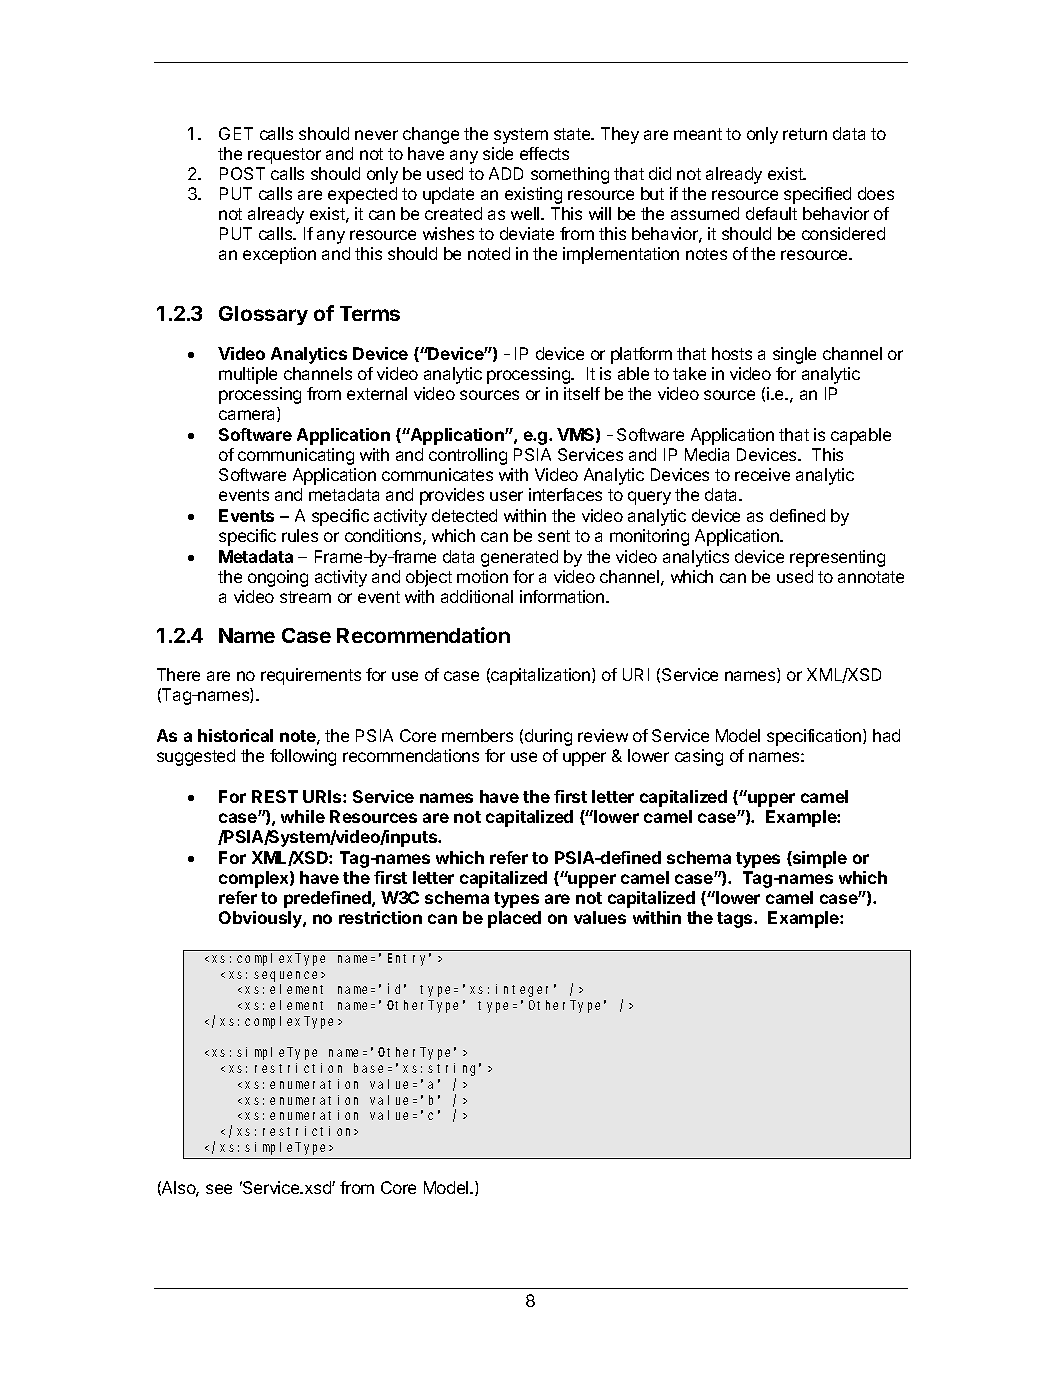 This screenshot has width=1062, height=1374. Describe the element at coordinates (699, 757) in the screenshot. I see `casing` at that location.
